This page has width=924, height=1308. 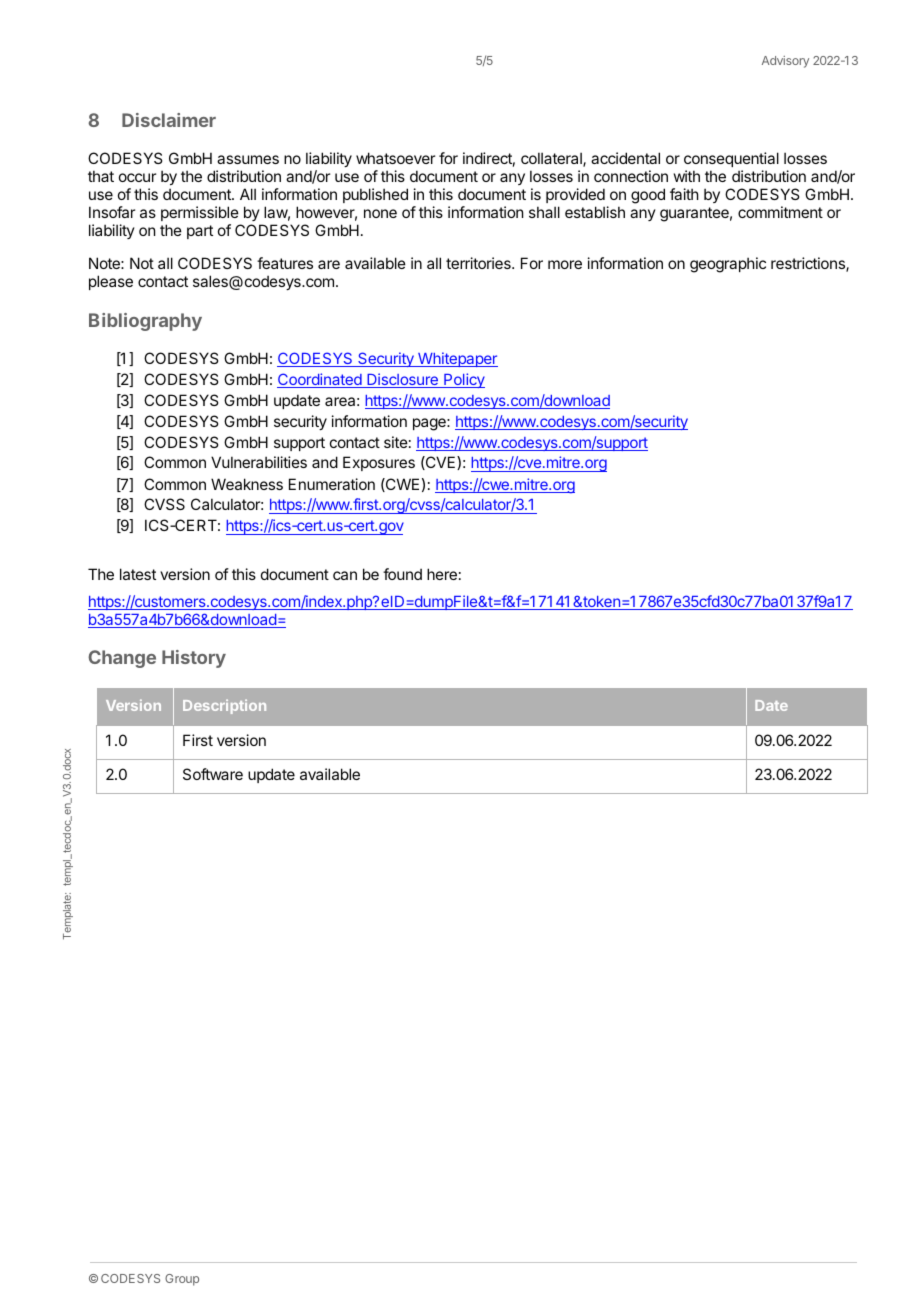 What do you see at coordinates (395, 158) in the page?
I see `whatsoever` at bounding box center [395, 158].
